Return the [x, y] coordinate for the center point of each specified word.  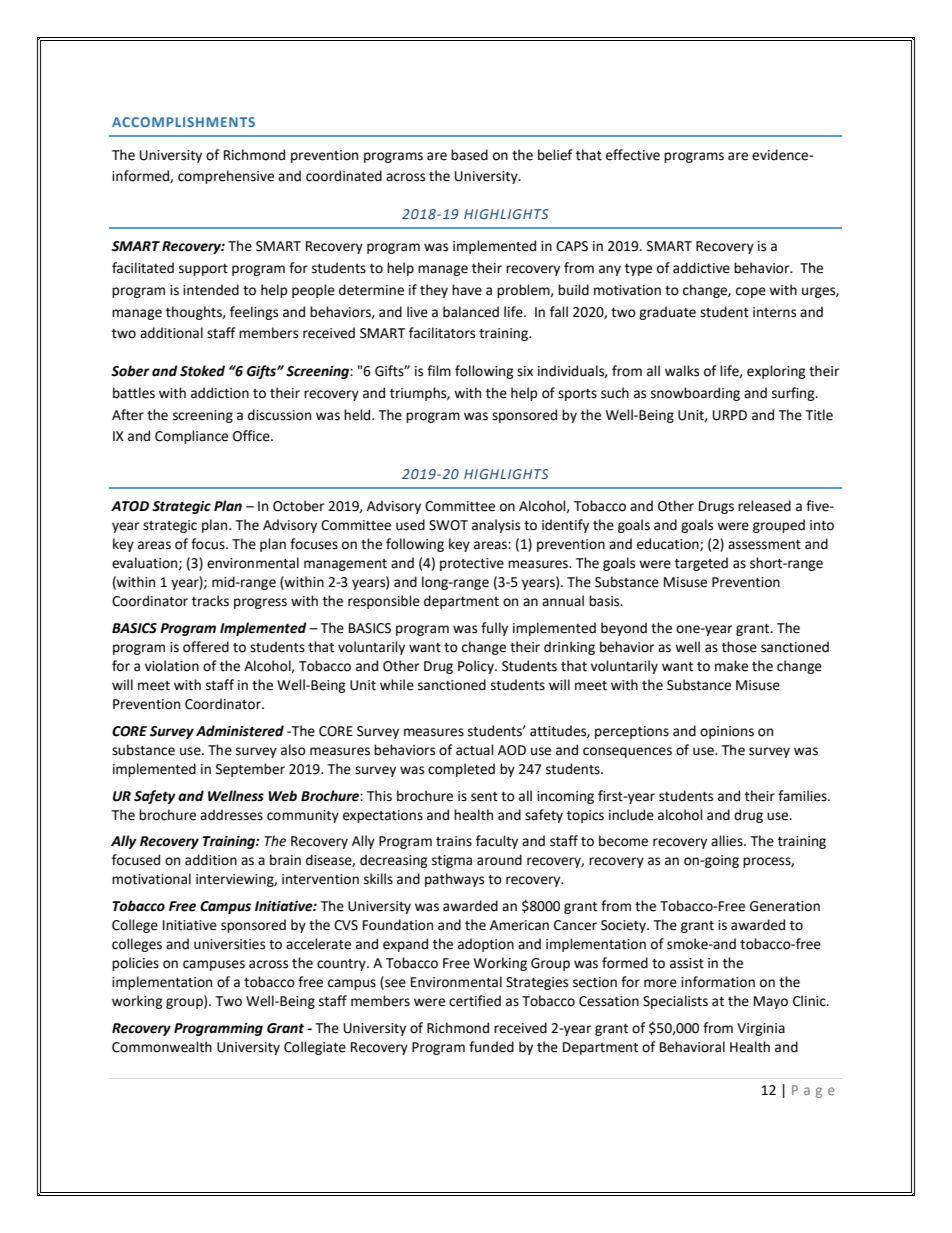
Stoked [202, 371]
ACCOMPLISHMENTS [183, 122]
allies [728, 841]
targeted [701, 564]
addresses [231, 815]
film [439, 370]
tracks [210, 601]
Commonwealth [162, 1047]
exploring [776, 372]
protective [472, 564]
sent [484, 797]
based [469, 155]
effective [633, 155]
